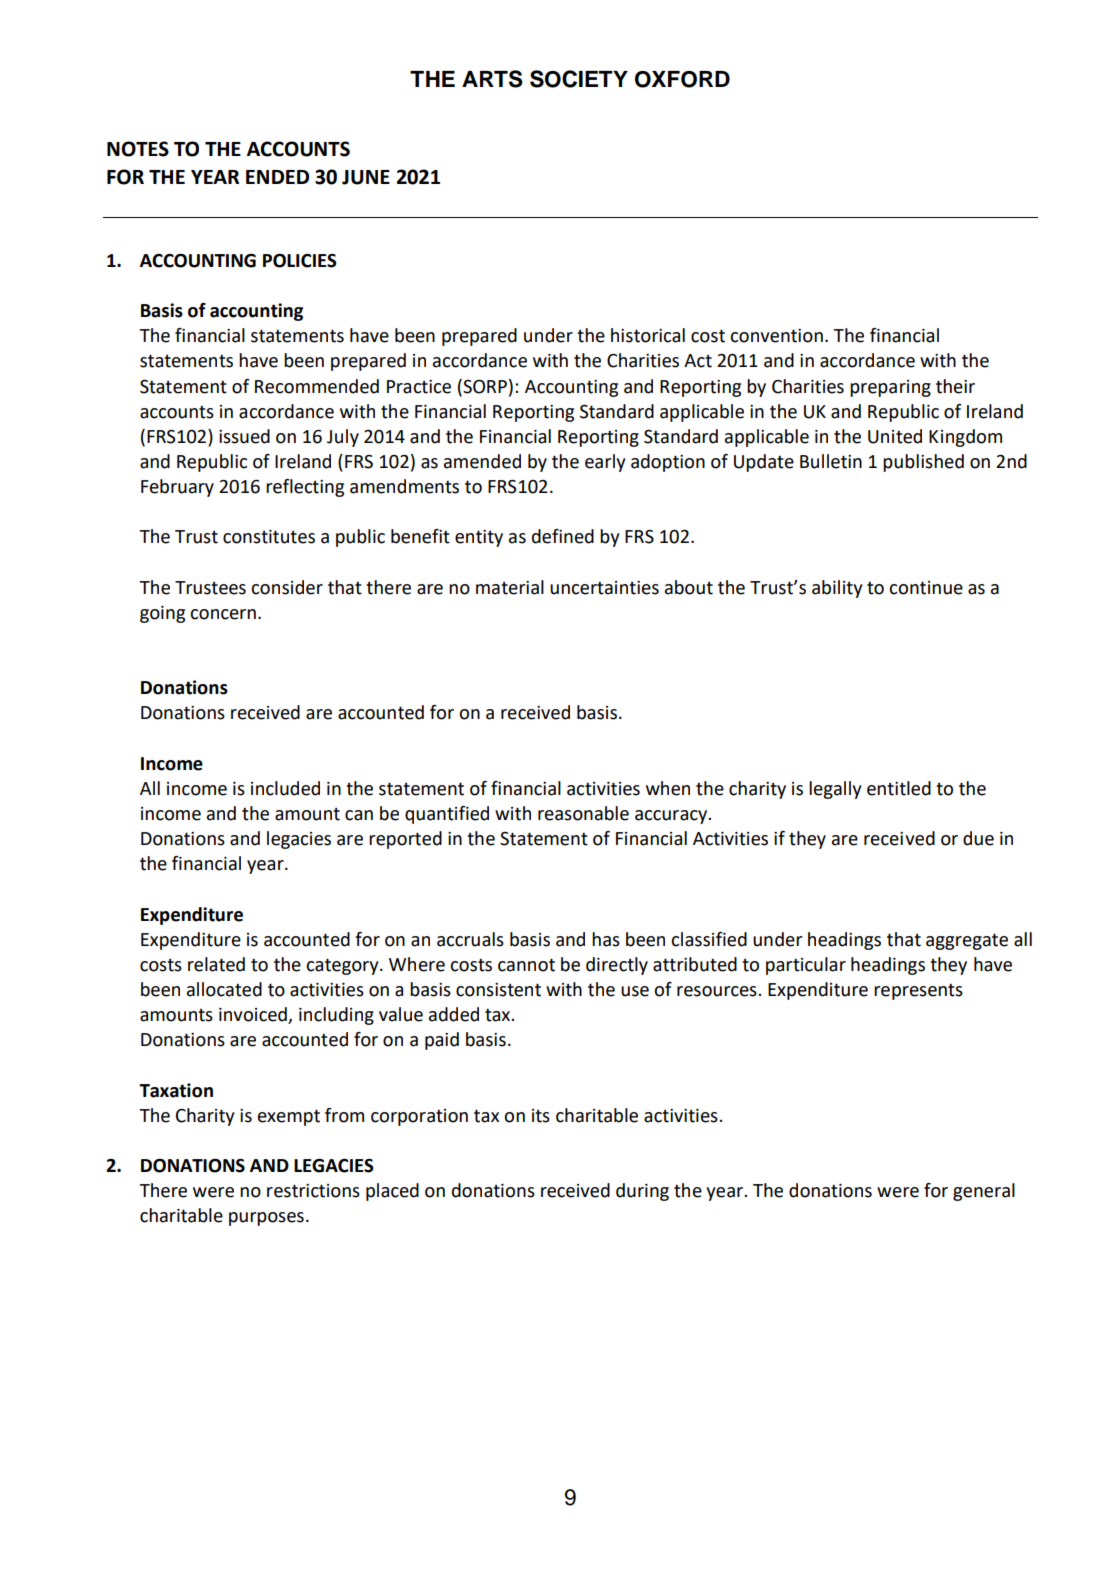 This screenshot has height=1576, width=1115. What do you see at coordinates (837, 589) in the screenshot?
I see `ability` at bounding box center [837, 589].
